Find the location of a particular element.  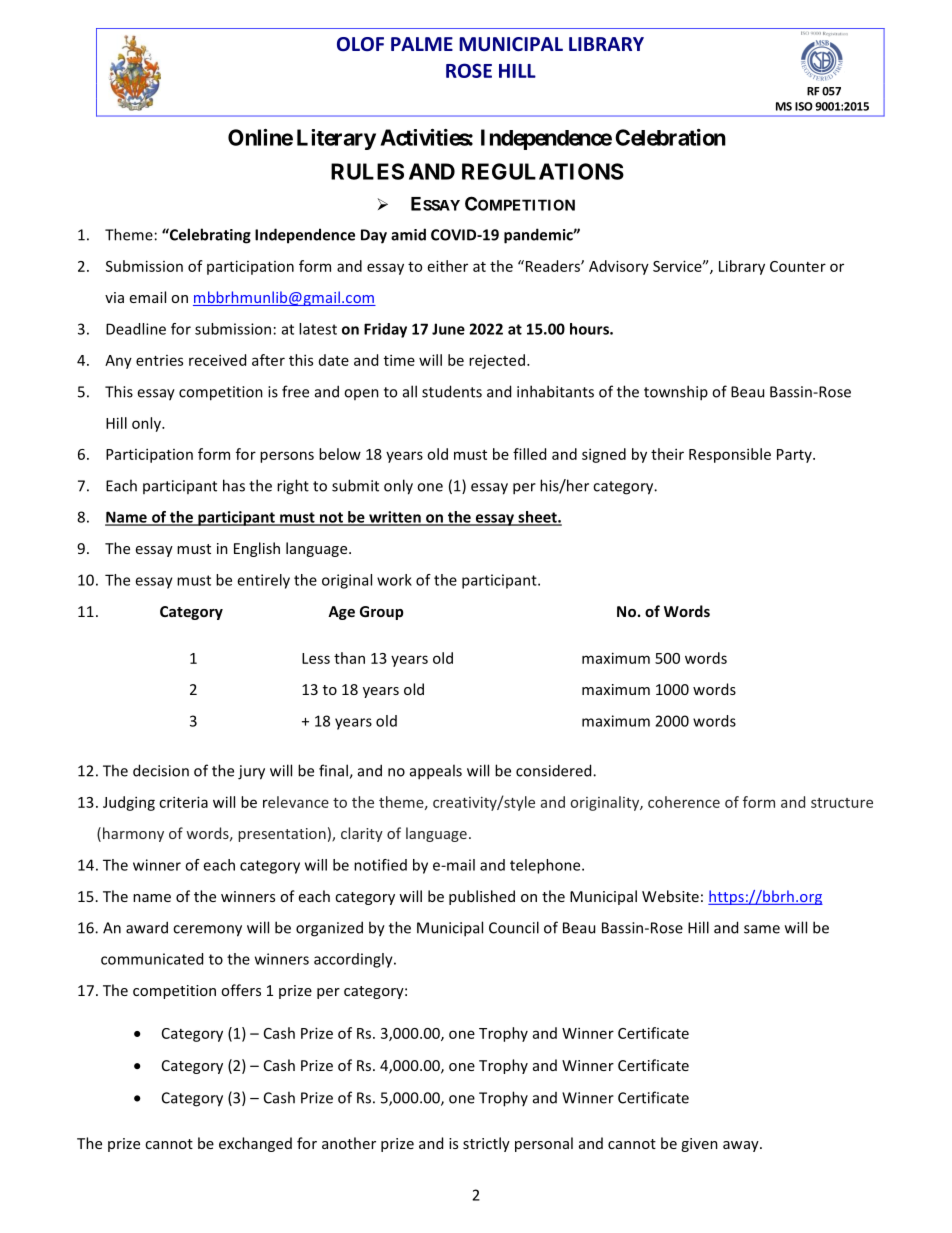

away is located at coordinates (742, 1146).
